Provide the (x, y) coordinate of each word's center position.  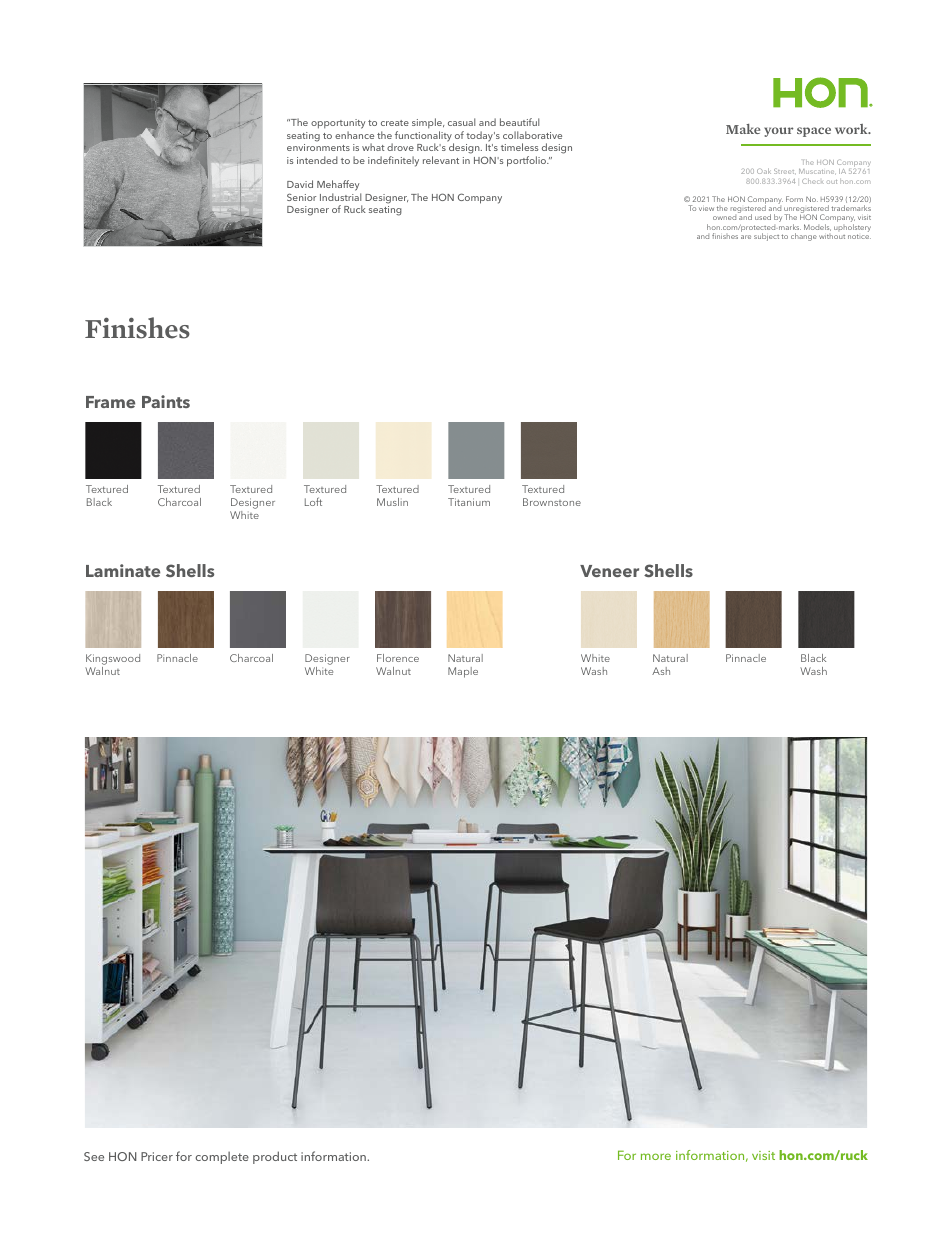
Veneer (609, 571)
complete (222, 1158)
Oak (764, 171)
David (300, 184)
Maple (463, 672)
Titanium (469, 502)
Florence (398, 658)
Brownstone (552, 502)
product (275, 1157)
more (656, 1156)
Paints (166, 401)
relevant (441, 160)
